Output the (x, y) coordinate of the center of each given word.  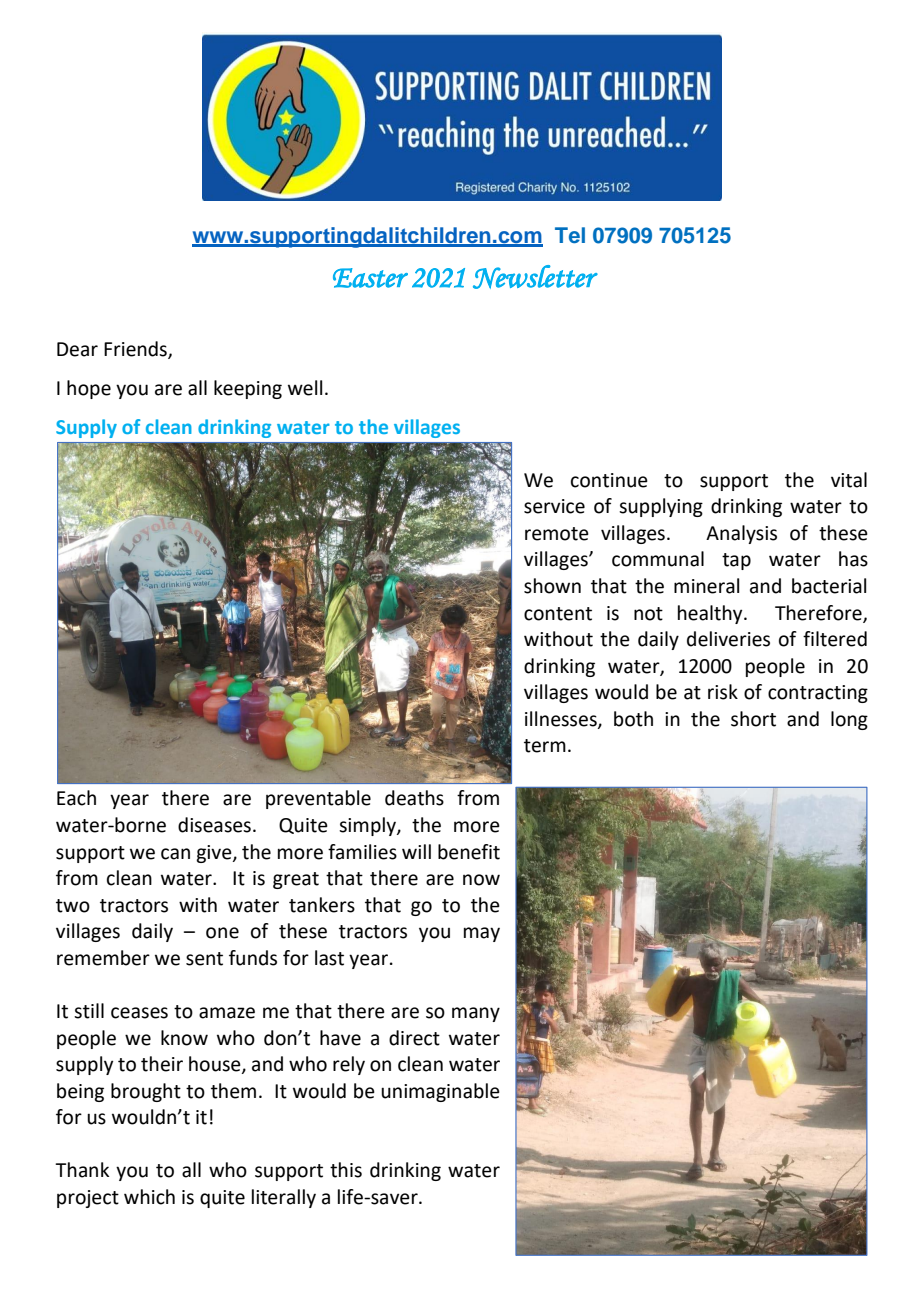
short (753, 719)
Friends (136, 349)
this (346, 1170)
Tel (570, 235)
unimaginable (440, 1092)
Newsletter (535, 277)
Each (76, 798)
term (545, 746)
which (149, 1197)
